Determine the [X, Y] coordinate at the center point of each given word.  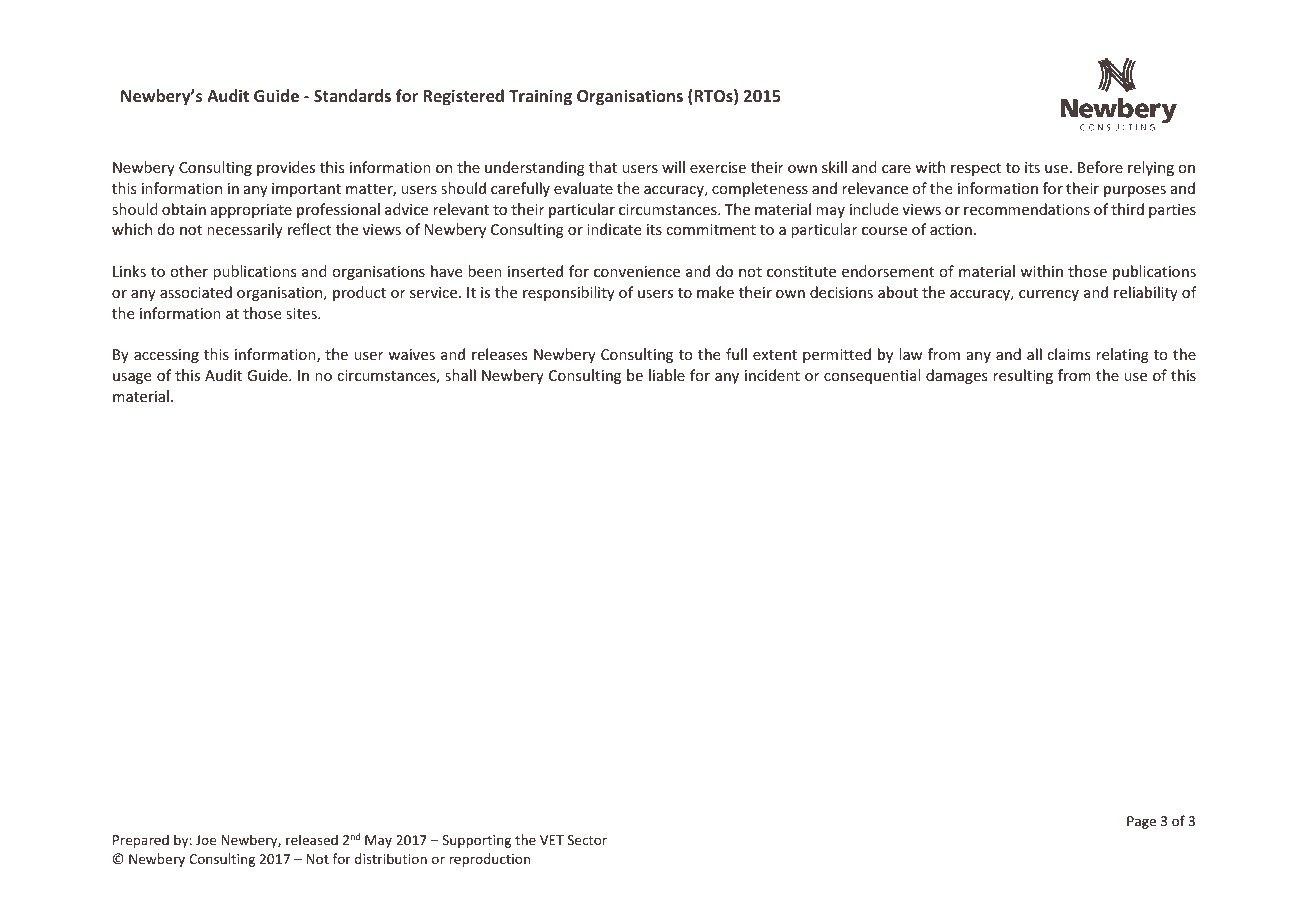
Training [540, 97]
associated [196, 292]
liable [667, 375]
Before [1100, 167]
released [312, 839]
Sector [587, 840]
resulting [1023, 376]
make [715, 292]
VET [552, 840]
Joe [206, 840]
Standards [352, 95]
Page [1141, 822]
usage [132, 378]
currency [1049, 295]
